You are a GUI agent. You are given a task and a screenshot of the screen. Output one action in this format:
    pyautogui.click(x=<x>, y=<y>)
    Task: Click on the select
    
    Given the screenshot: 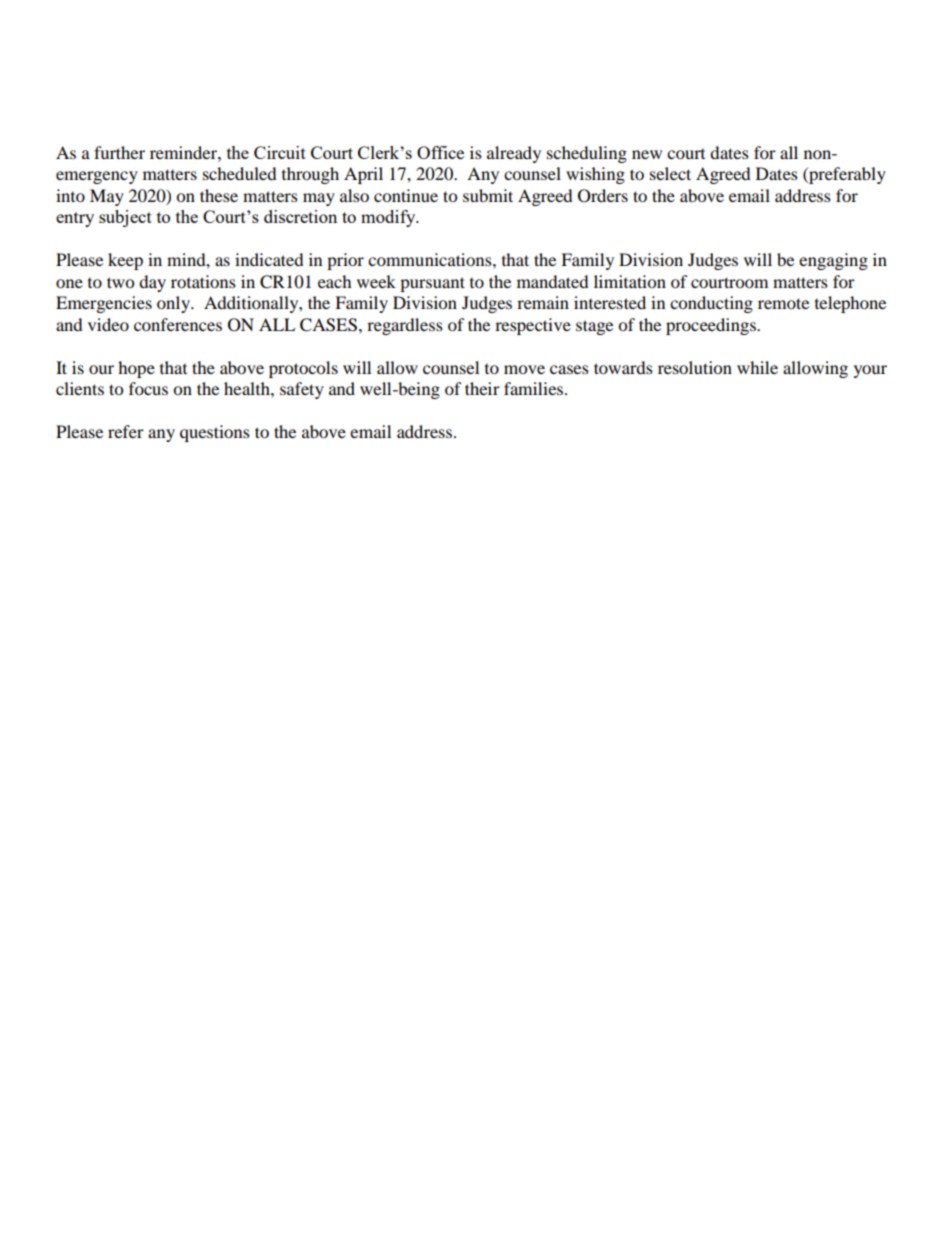 What is the action you would take?
    pyautogui.click(x=670, y=173)
